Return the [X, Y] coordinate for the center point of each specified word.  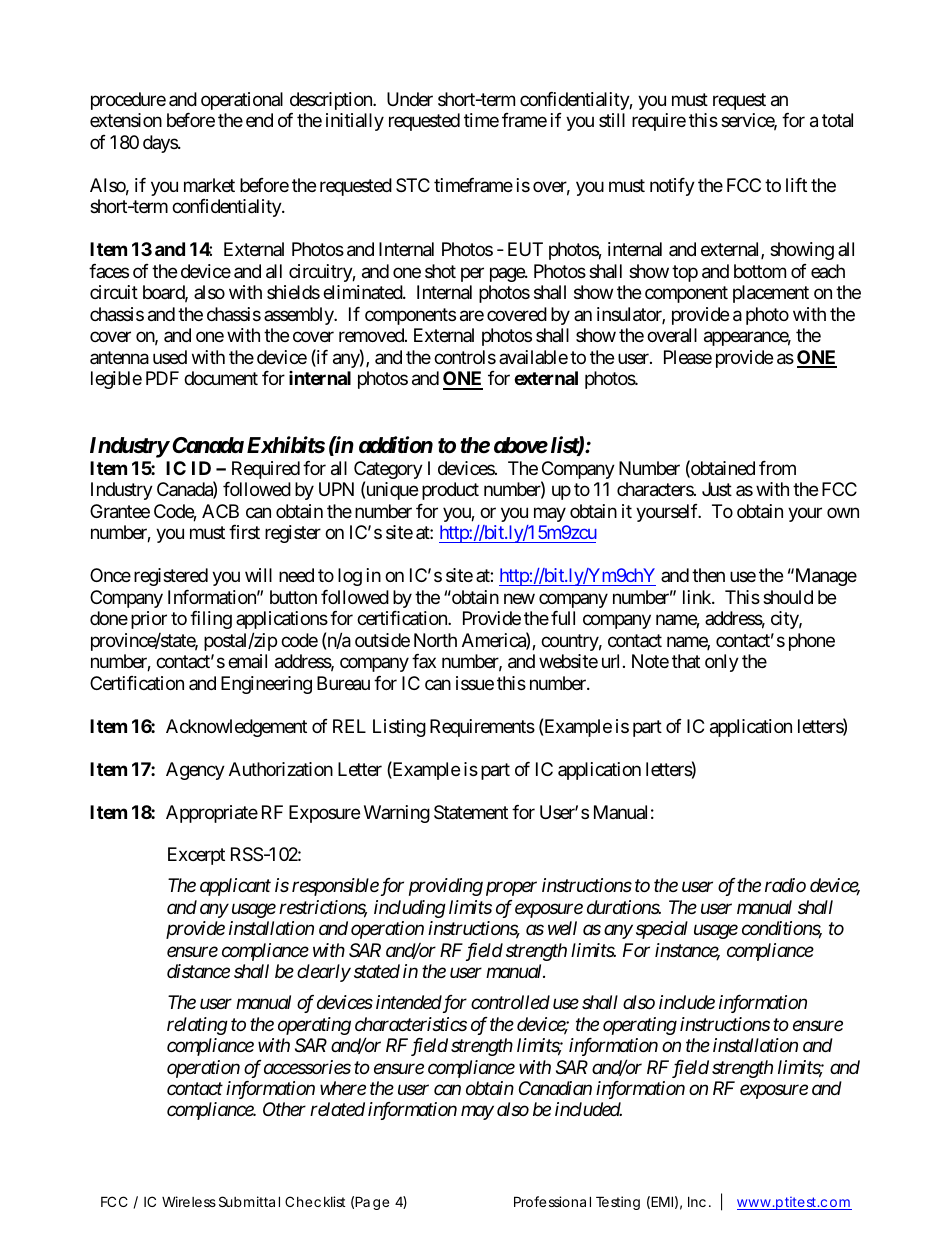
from [777, 468]
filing [211, 620]
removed [372, 335]
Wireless [189, 1201]
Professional [552, 1201]
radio [785, 885]
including [410, 909]
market [209, 185]
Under [410, 99]
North [435, 640]
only [722, 663]
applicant [235, 887]
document [221, 378]
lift [796, 185]
